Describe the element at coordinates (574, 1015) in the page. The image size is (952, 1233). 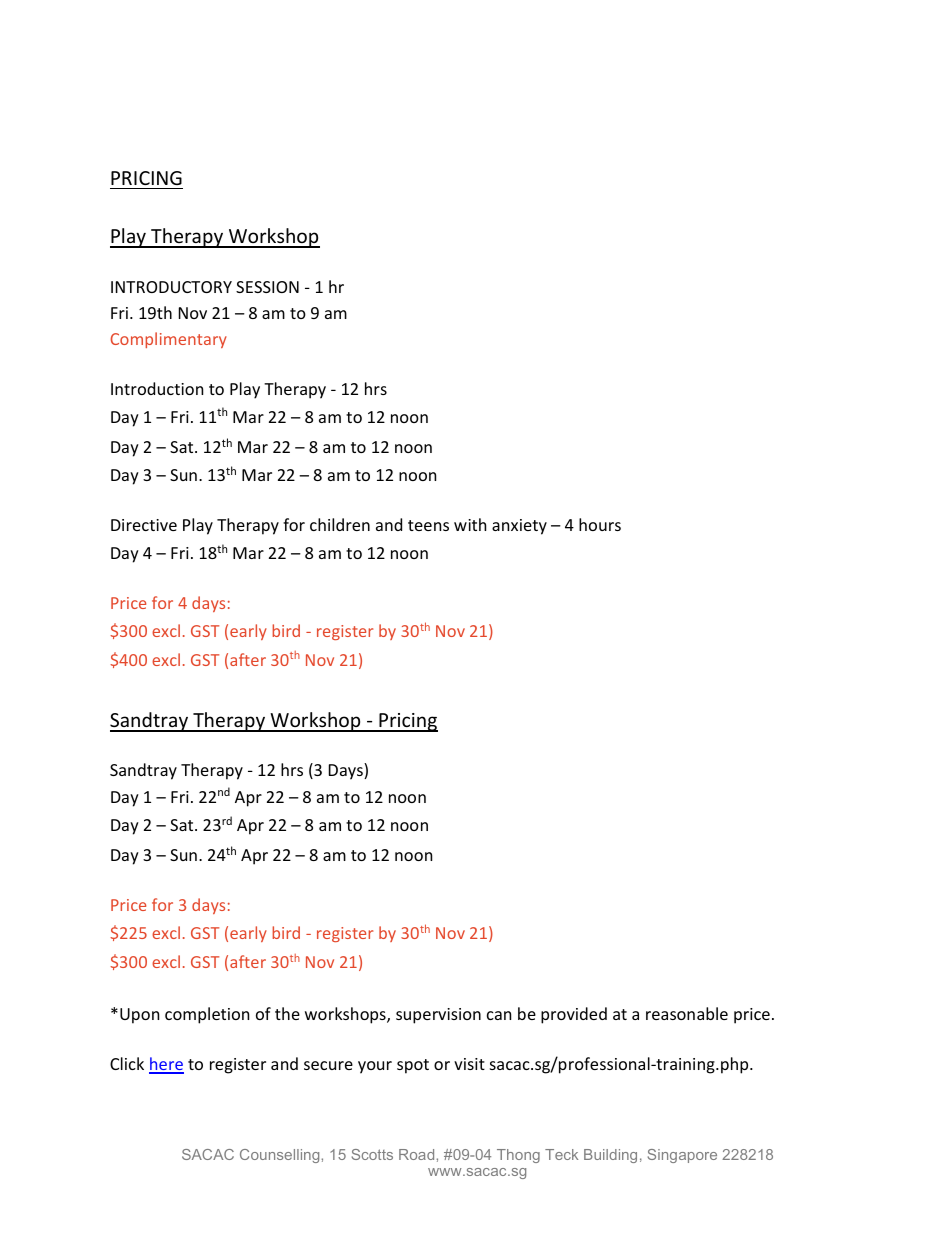
I see `provided` at that location.
